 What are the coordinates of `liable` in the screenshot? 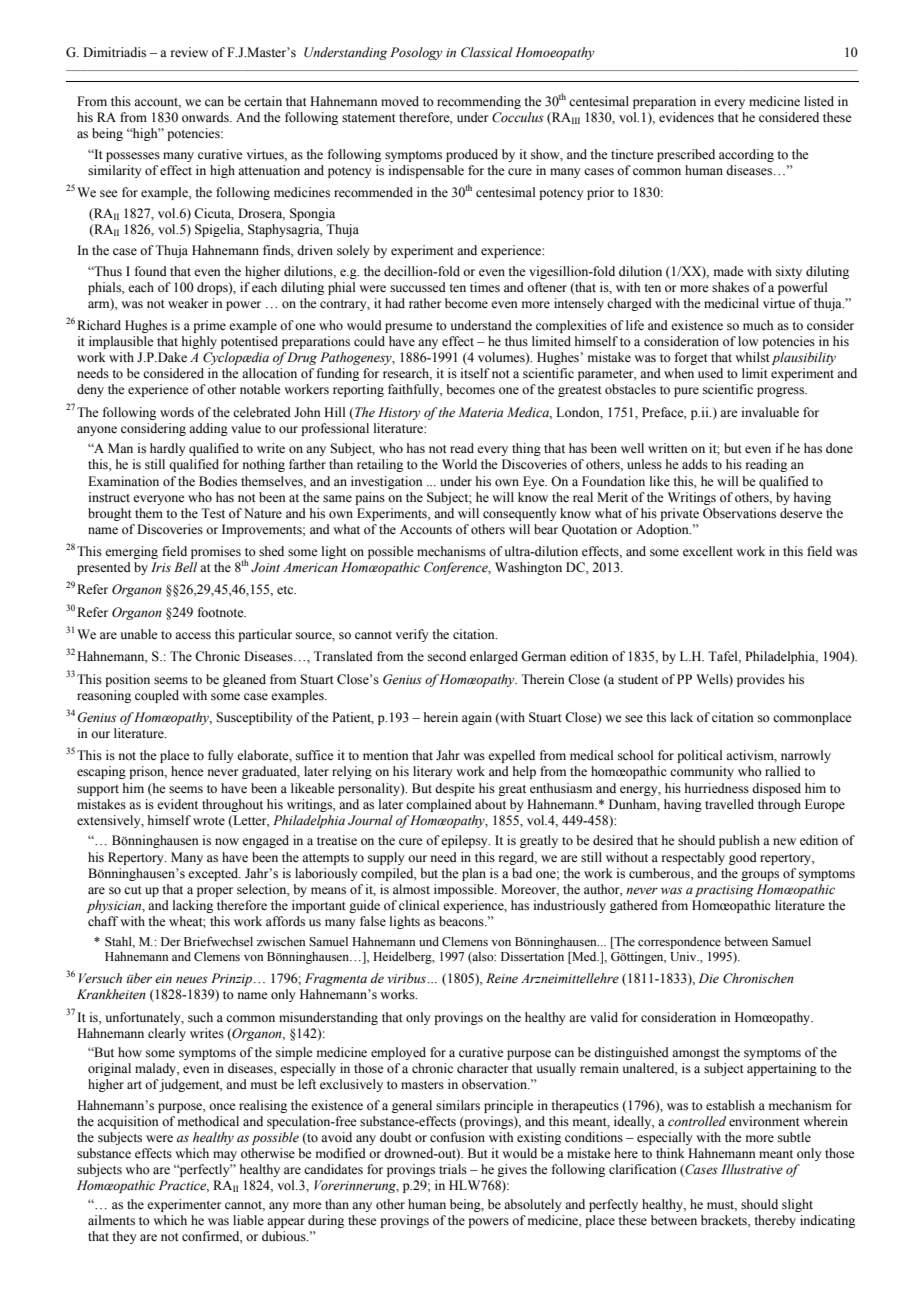 It's located at (248, 1220).
